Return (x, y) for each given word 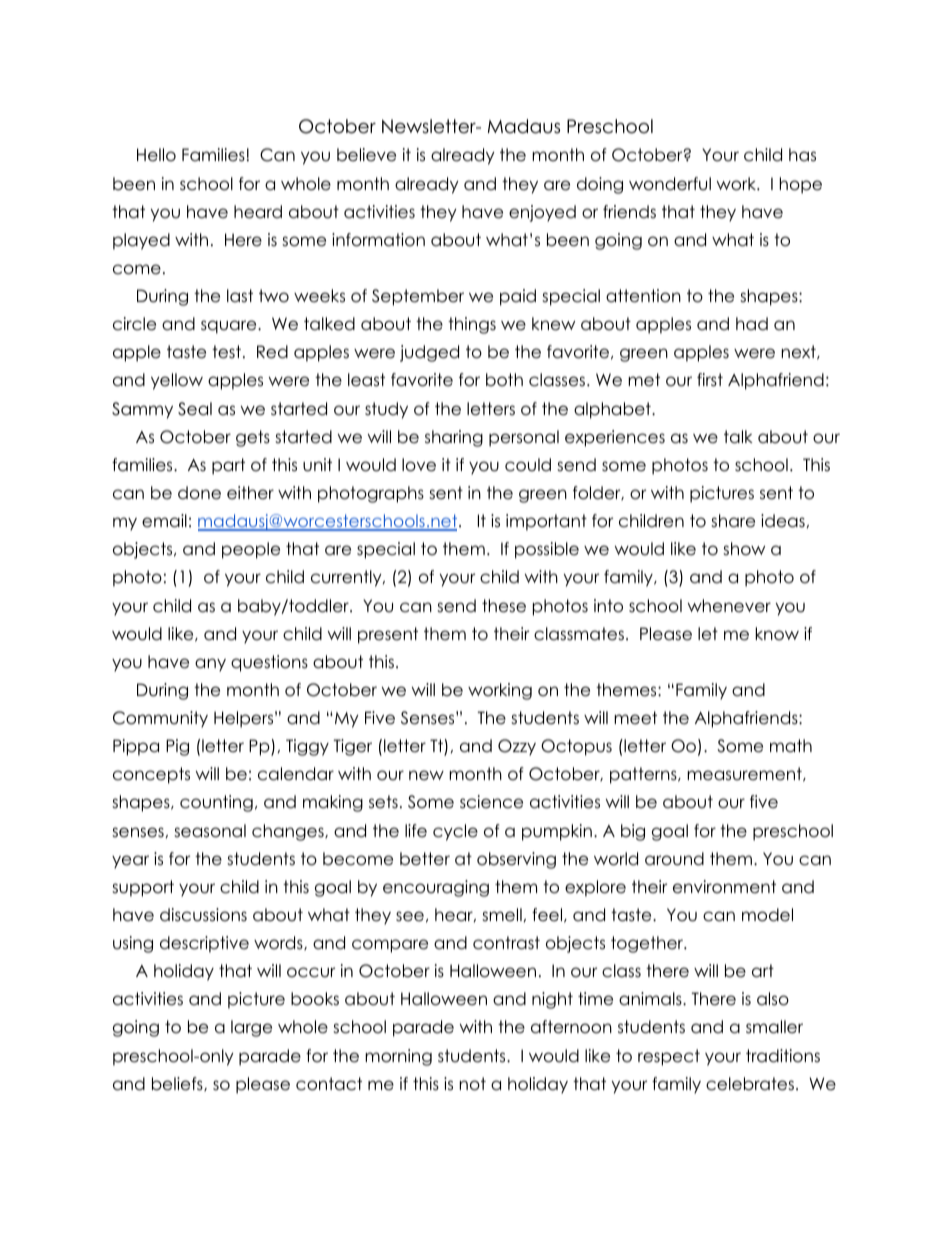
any (210, 665)
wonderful (670, 184)
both (504, 380)
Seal (195, 409)
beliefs (178, 1084)
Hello (156, 155)
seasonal (210, 831)
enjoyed (542, 213)
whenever (729, 606)
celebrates (750, 1084)
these (504, 606)
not (473, 1084)
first (710, 380)
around (674, 859)
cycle (455, 832)
